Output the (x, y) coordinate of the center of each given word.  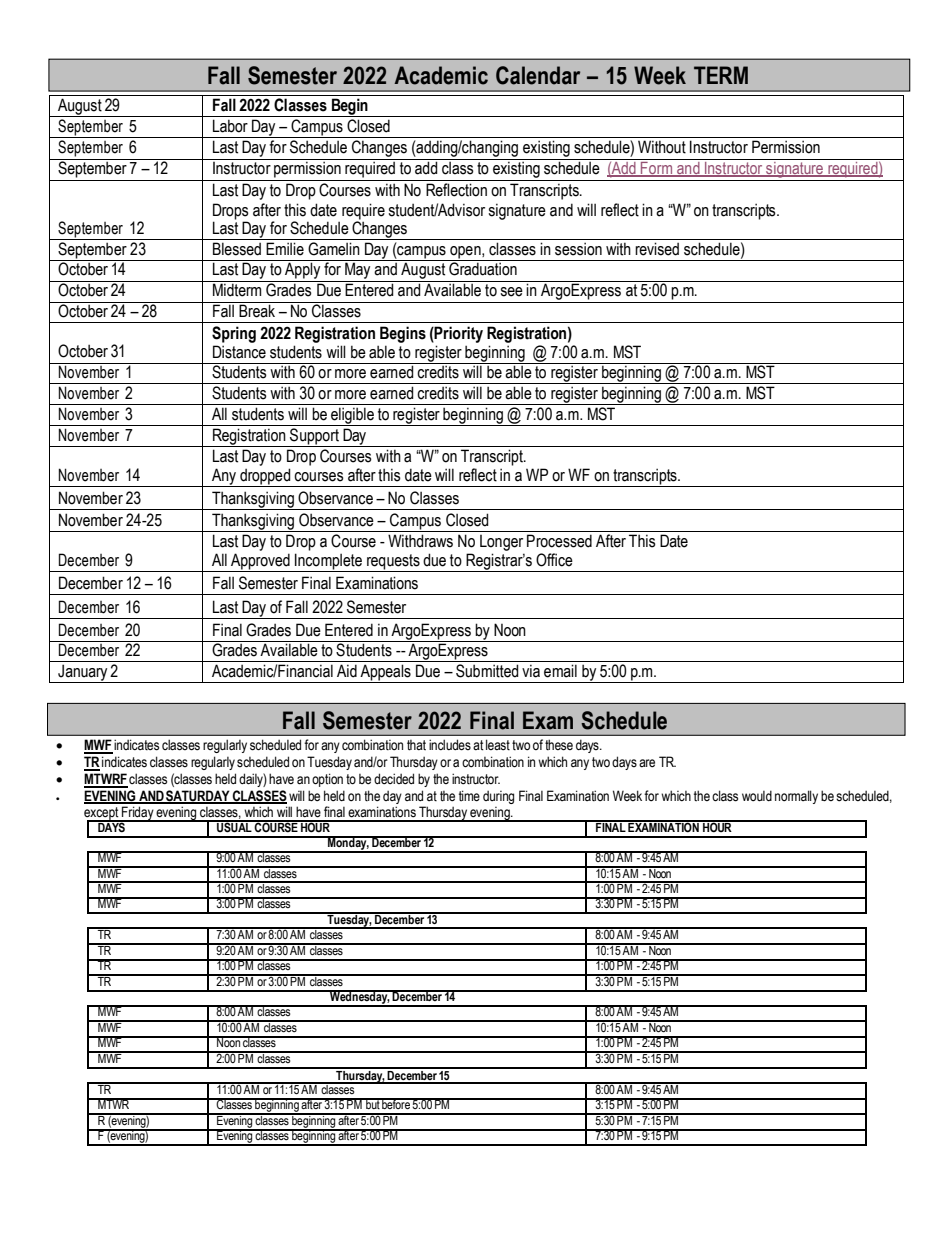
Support (314, 437)
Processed (559, 541)
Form (657, 169)
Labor (230, 126)
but (373, 1103)
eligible (353, 416)
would (757, 795)
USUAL (234, 826)
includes (450, 745)
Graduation (483, 269)
